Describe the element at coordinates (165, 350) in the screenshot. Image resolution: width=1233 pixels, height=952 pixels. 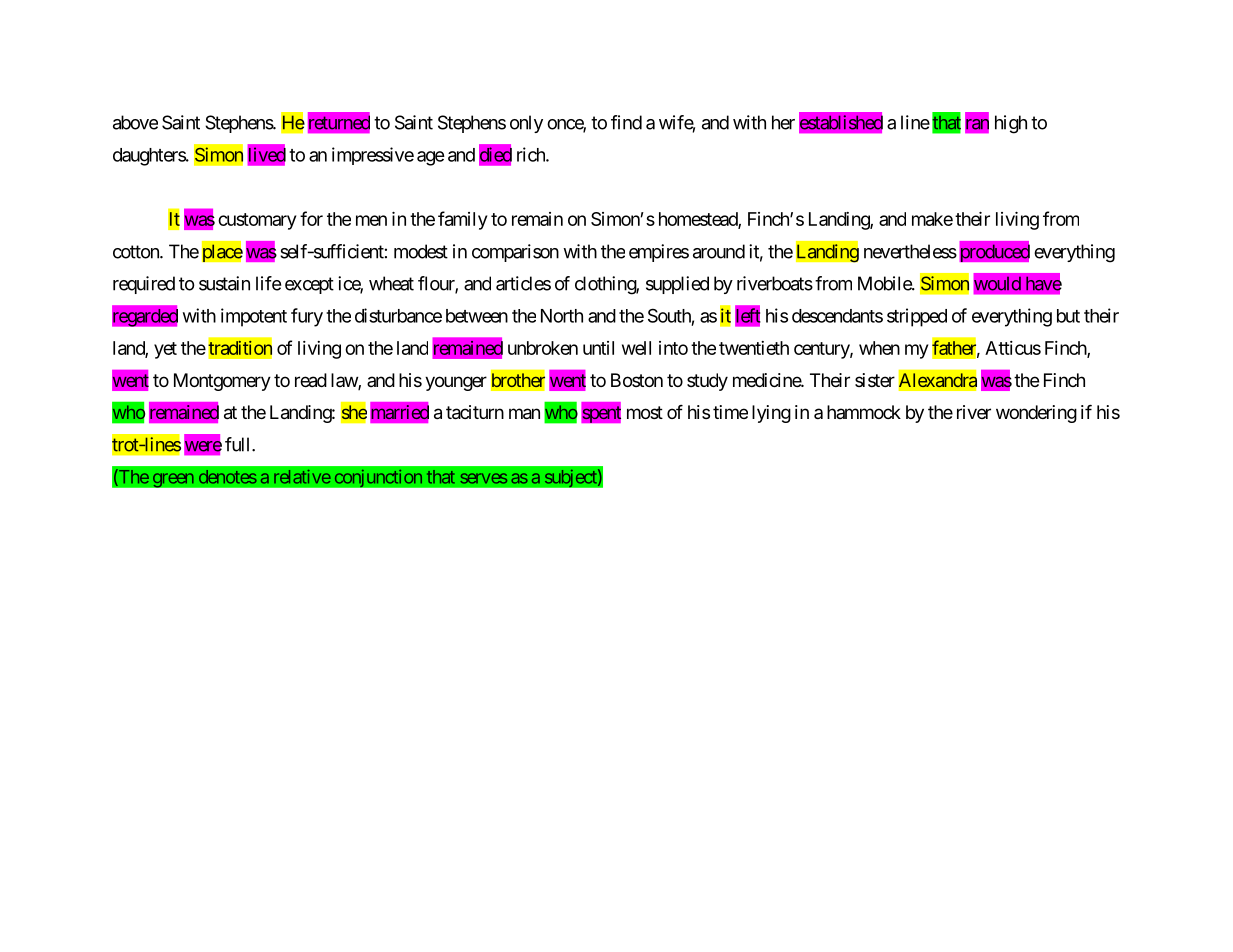
I see `yet` at that location.
